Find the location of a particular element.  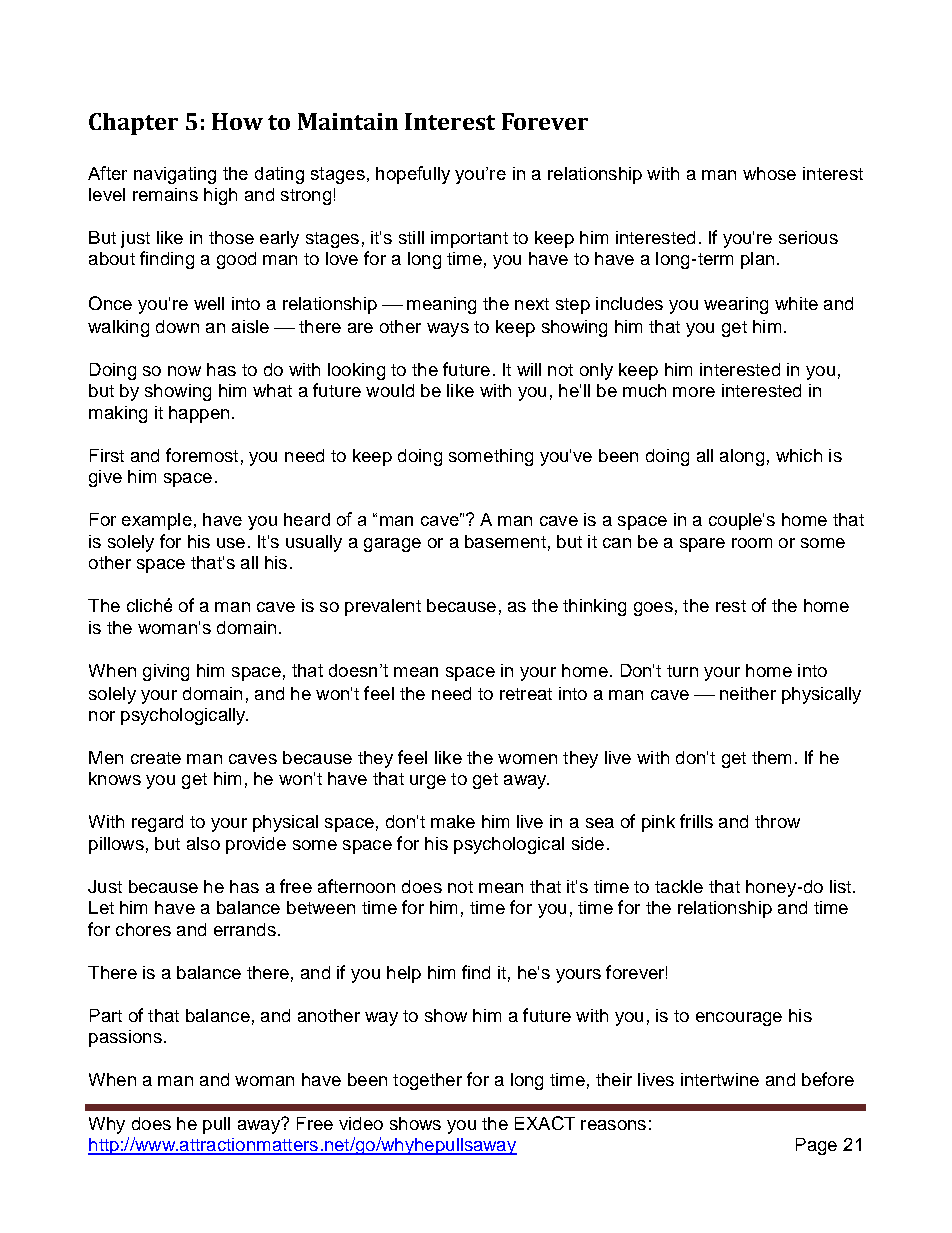

whose is located at coordinates (769, 173).
